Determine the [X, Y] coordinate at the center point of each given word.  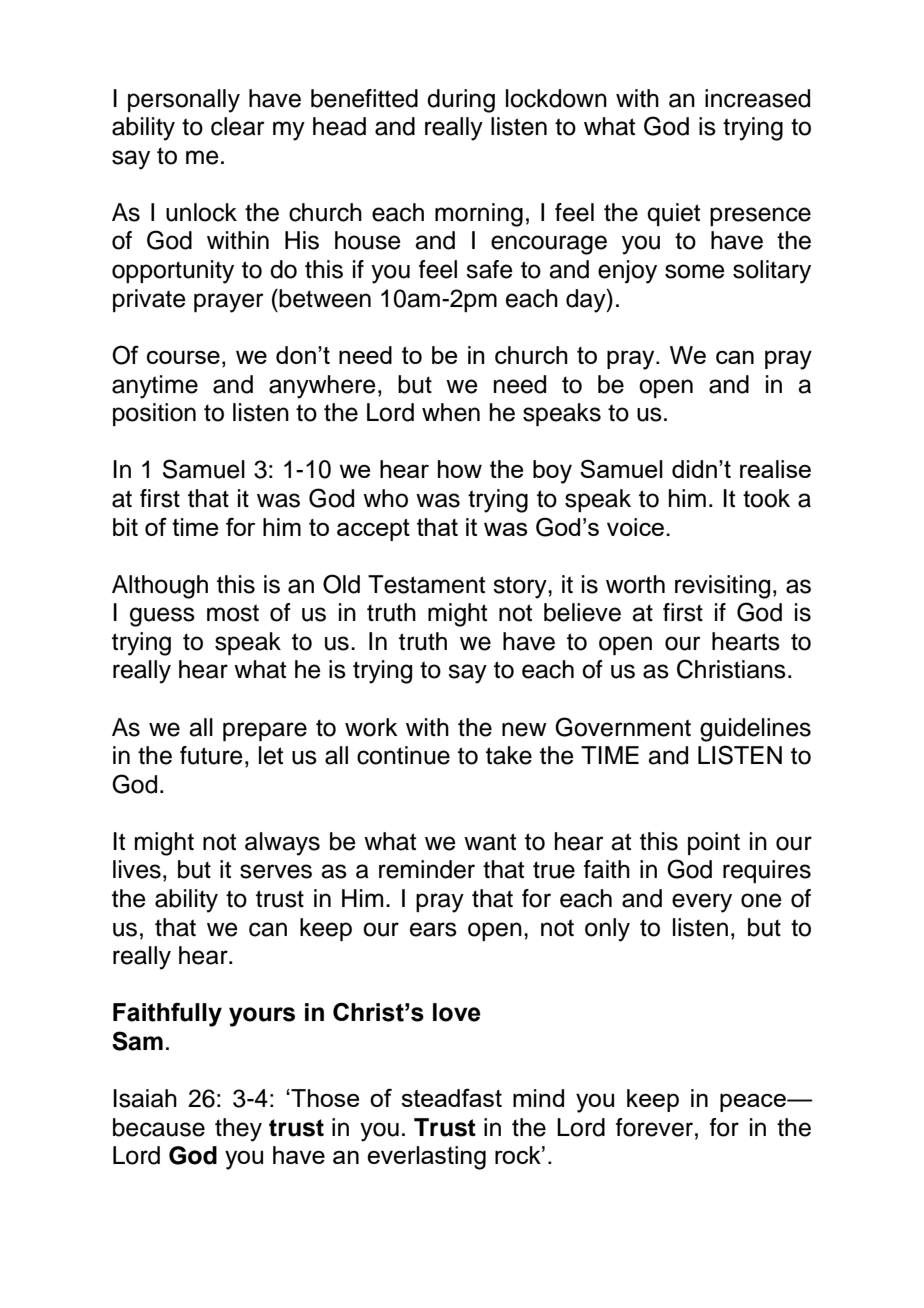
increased [757, 98]
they [238, 1130]
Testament [426, 584]
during [461, 101]
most [233, 613]
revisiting [722, 587]
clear [238, 126]
